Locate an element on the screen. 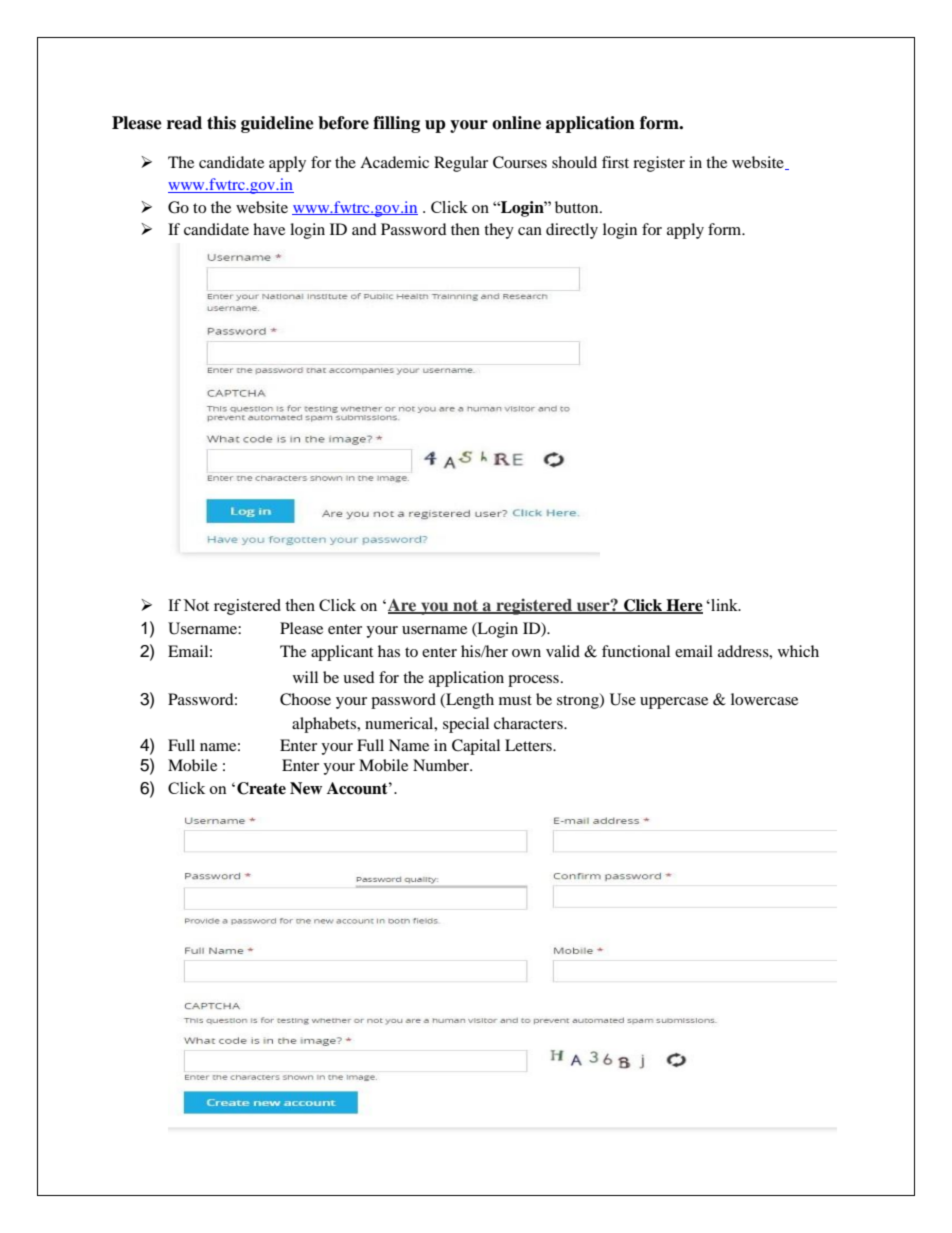  link is located at coordinates (724, 605).
